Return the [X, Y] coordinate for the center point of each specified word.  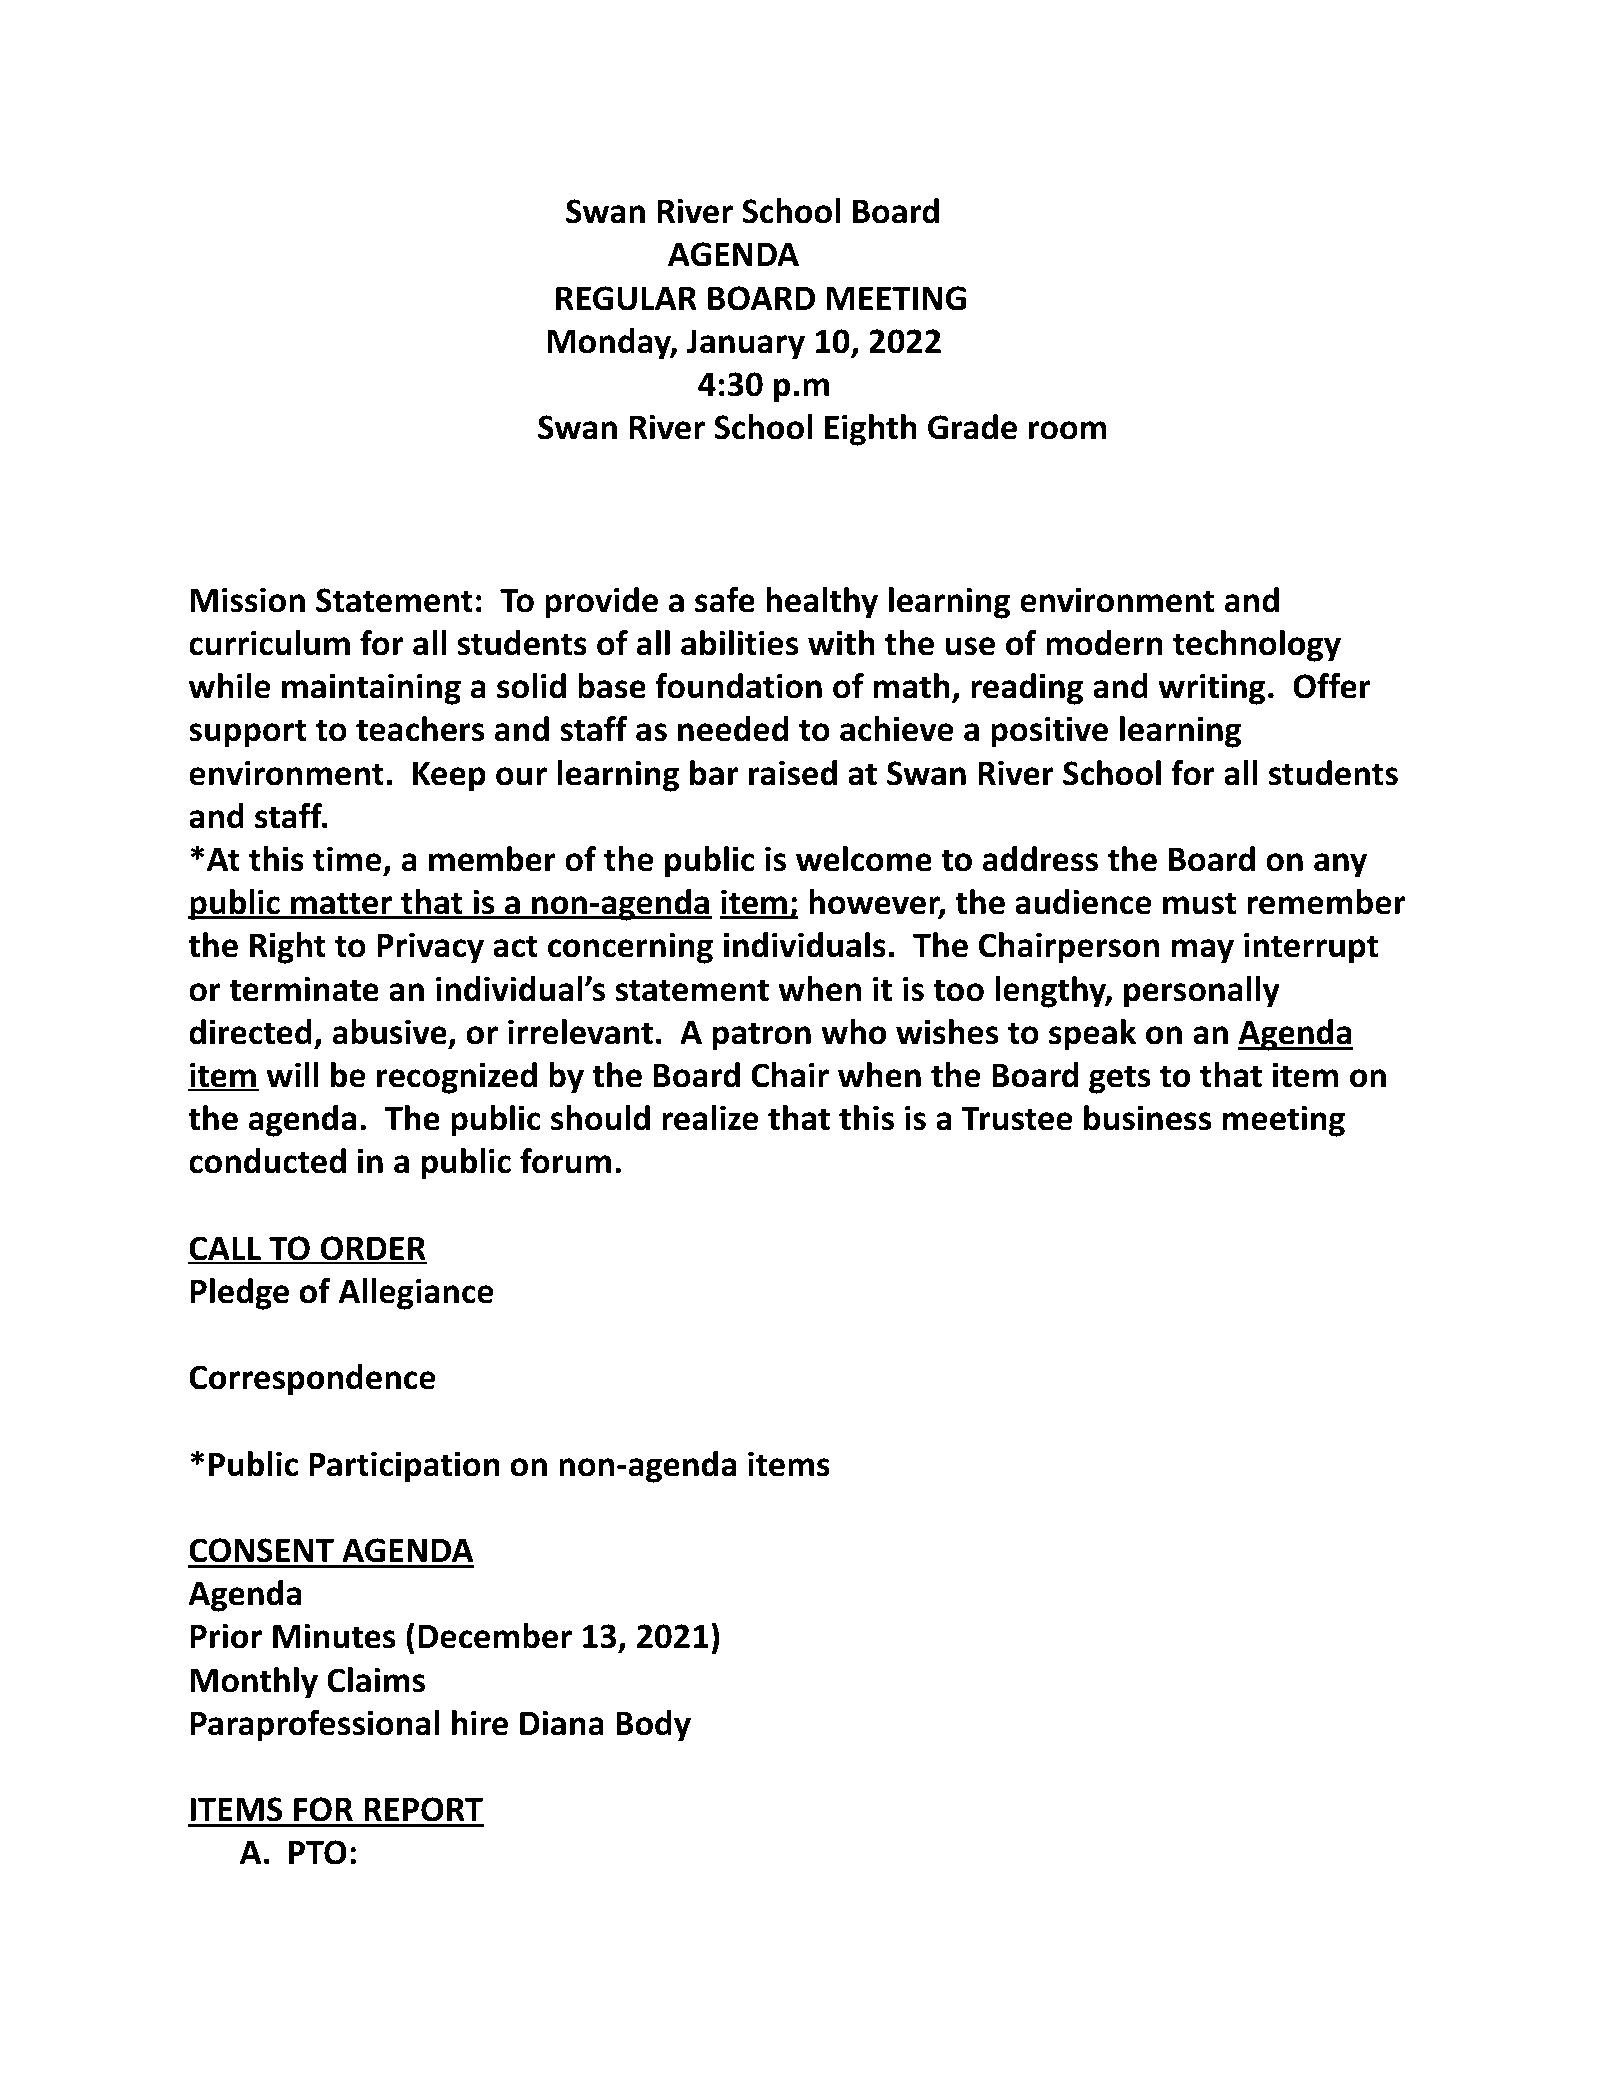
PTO [318, 1852]
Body [653, 1726]
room [1067, 430]
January [745, 344]
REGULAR [626, 298]
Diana [562, 1723]
